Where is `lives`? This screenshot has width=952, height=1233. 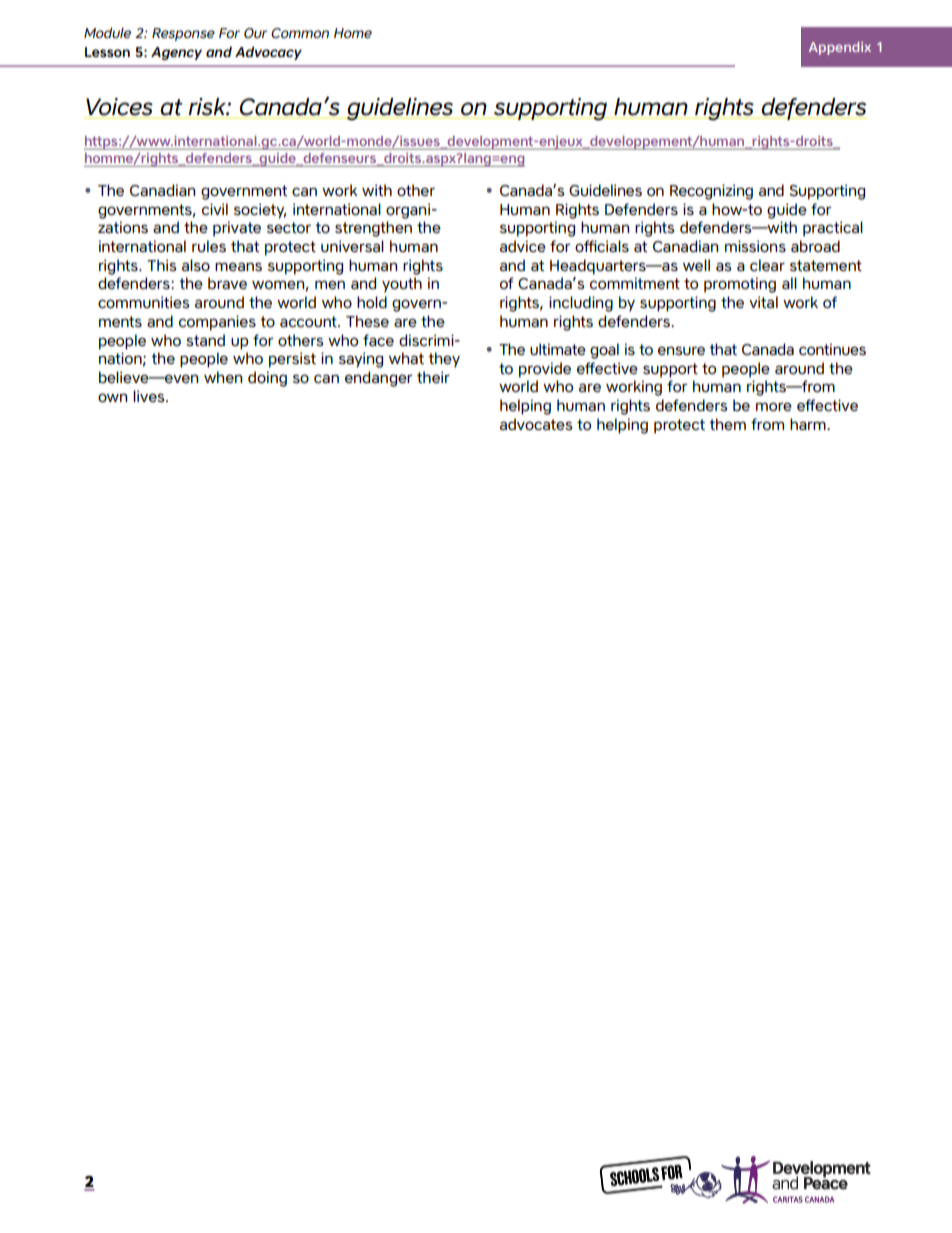 lives is located at coordinates (150, 396).
